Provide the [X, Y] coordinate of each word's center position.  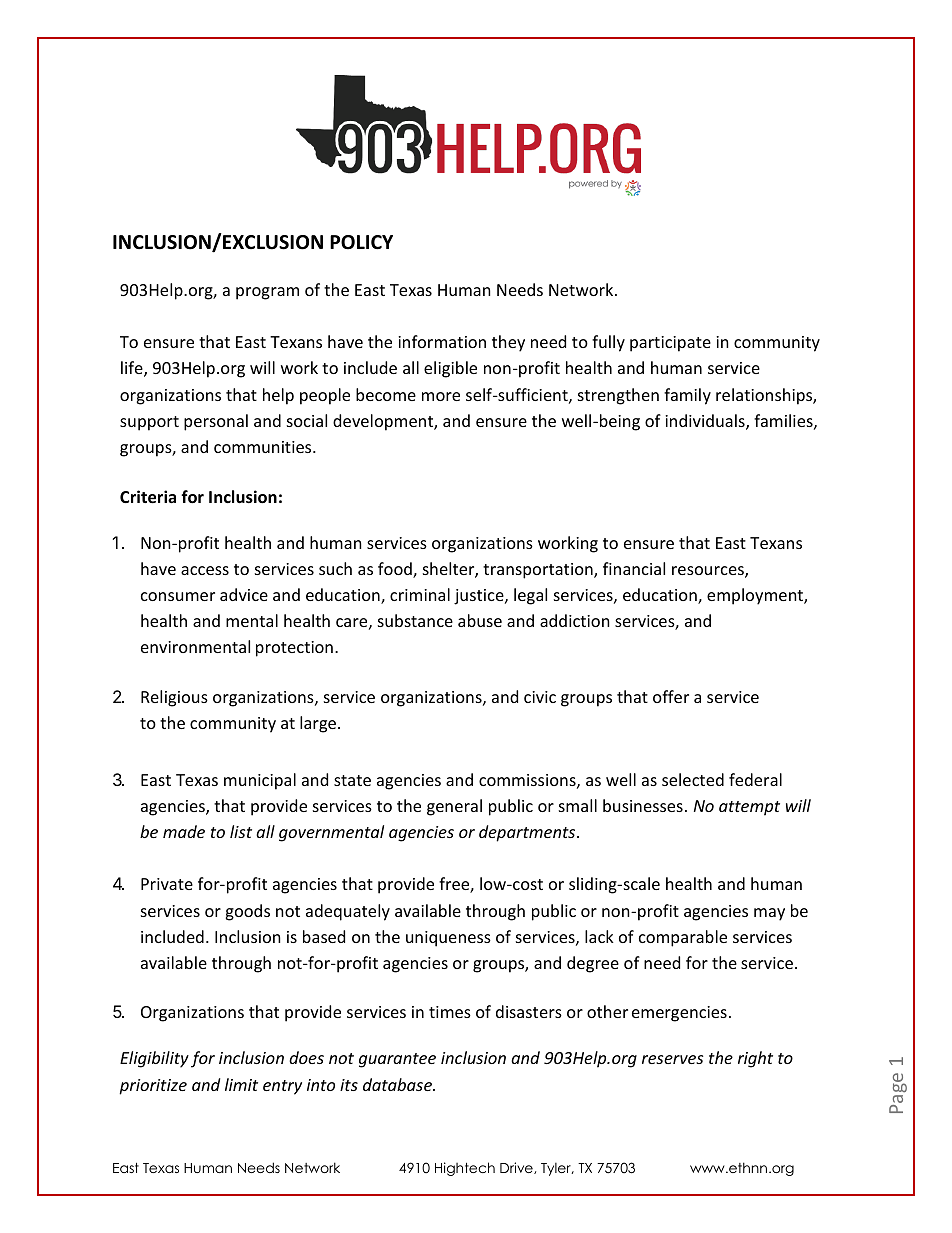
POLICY [361, 242]
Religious [174, 698]
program [267, 293]
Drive [517, 1168]
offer [671, 696]
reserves [672, 1059]
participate [670, 344]
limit [241, 1084]
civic [540, 697]
